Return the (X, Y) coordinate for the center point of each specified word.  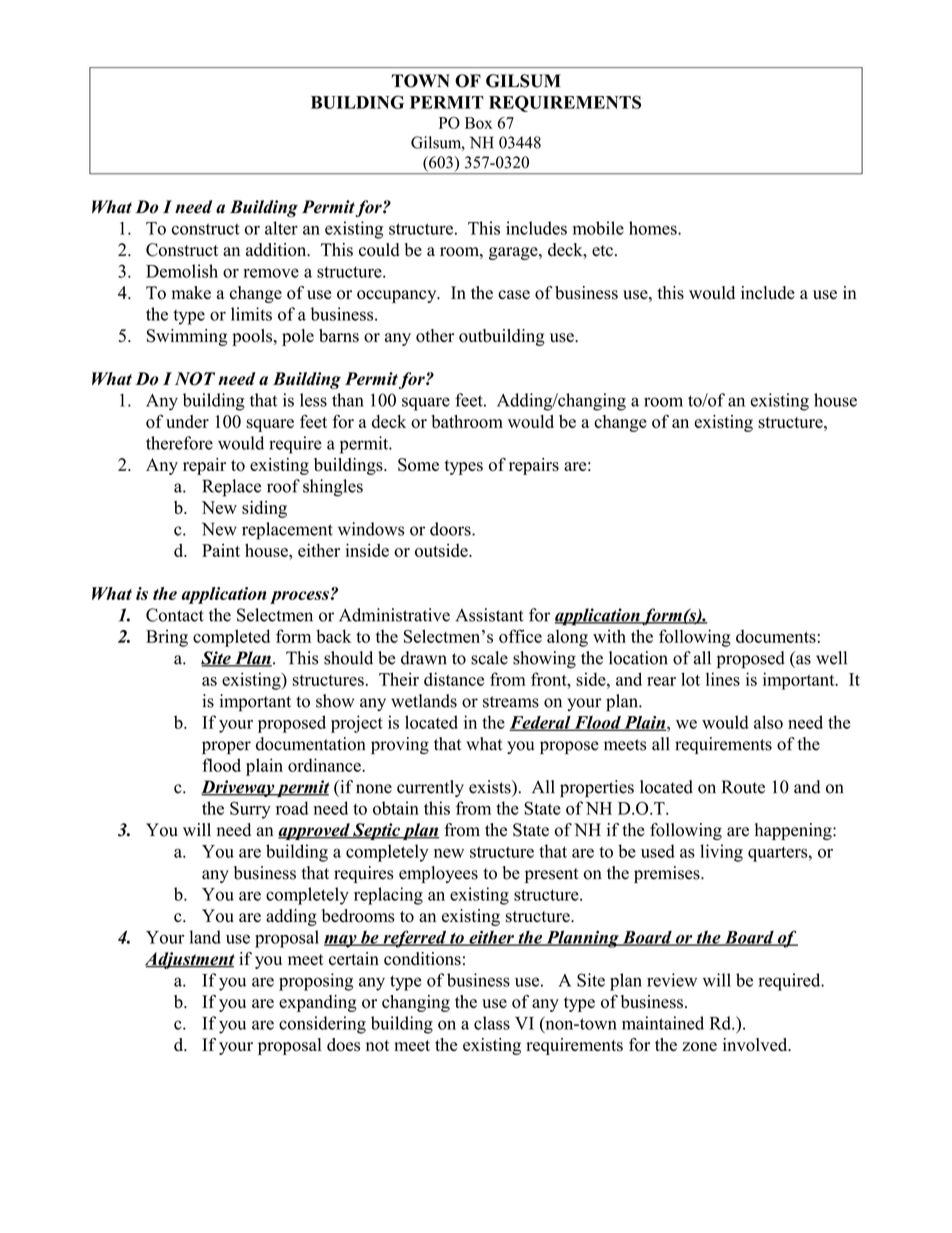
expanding (318, 1003)
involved (756, 1045)
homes (654, 228)
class (492, 1023)
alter (281, 228)
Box (479, 123)
